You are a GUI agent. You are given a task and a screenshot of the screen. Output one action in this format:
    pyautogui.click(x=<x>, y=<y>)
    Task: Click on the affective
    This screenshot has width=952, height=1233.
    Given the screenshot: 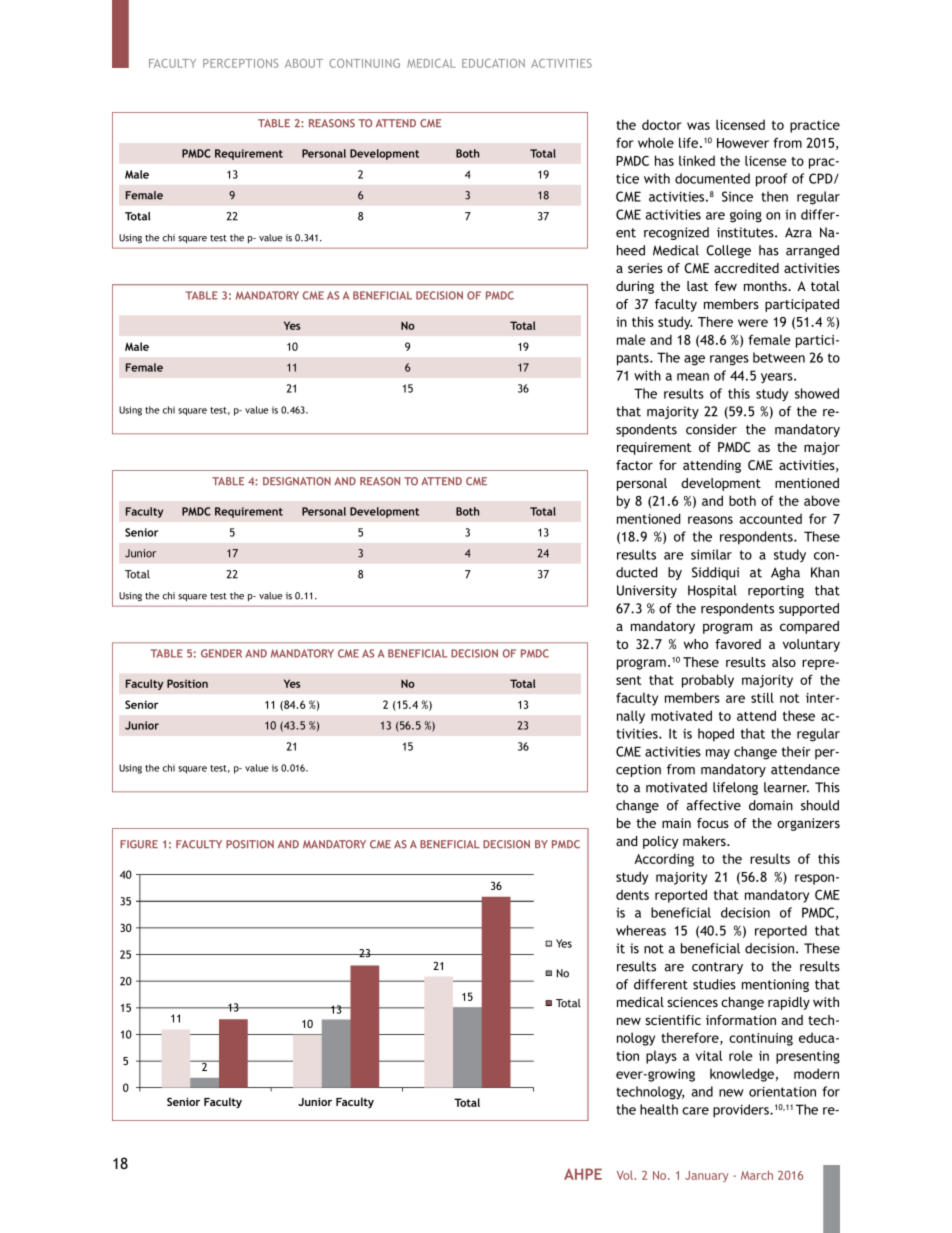 What is the action you would take?
    pyautogui.click(x=714, y=805)
